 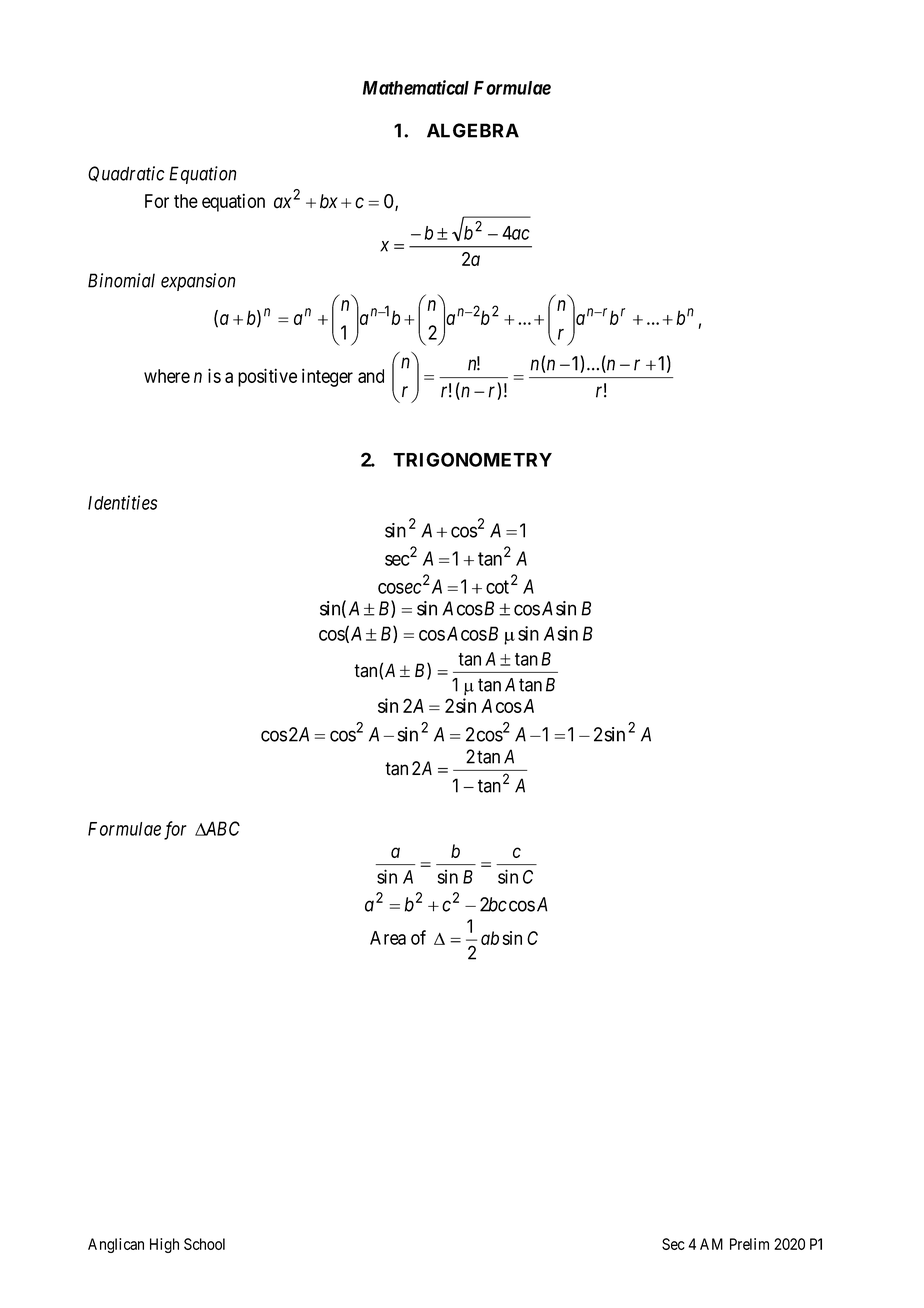 What do you see at coordinates (749, 1244) in the screenshot?
I see `Prelim` at bounding box center [749, 1244].
